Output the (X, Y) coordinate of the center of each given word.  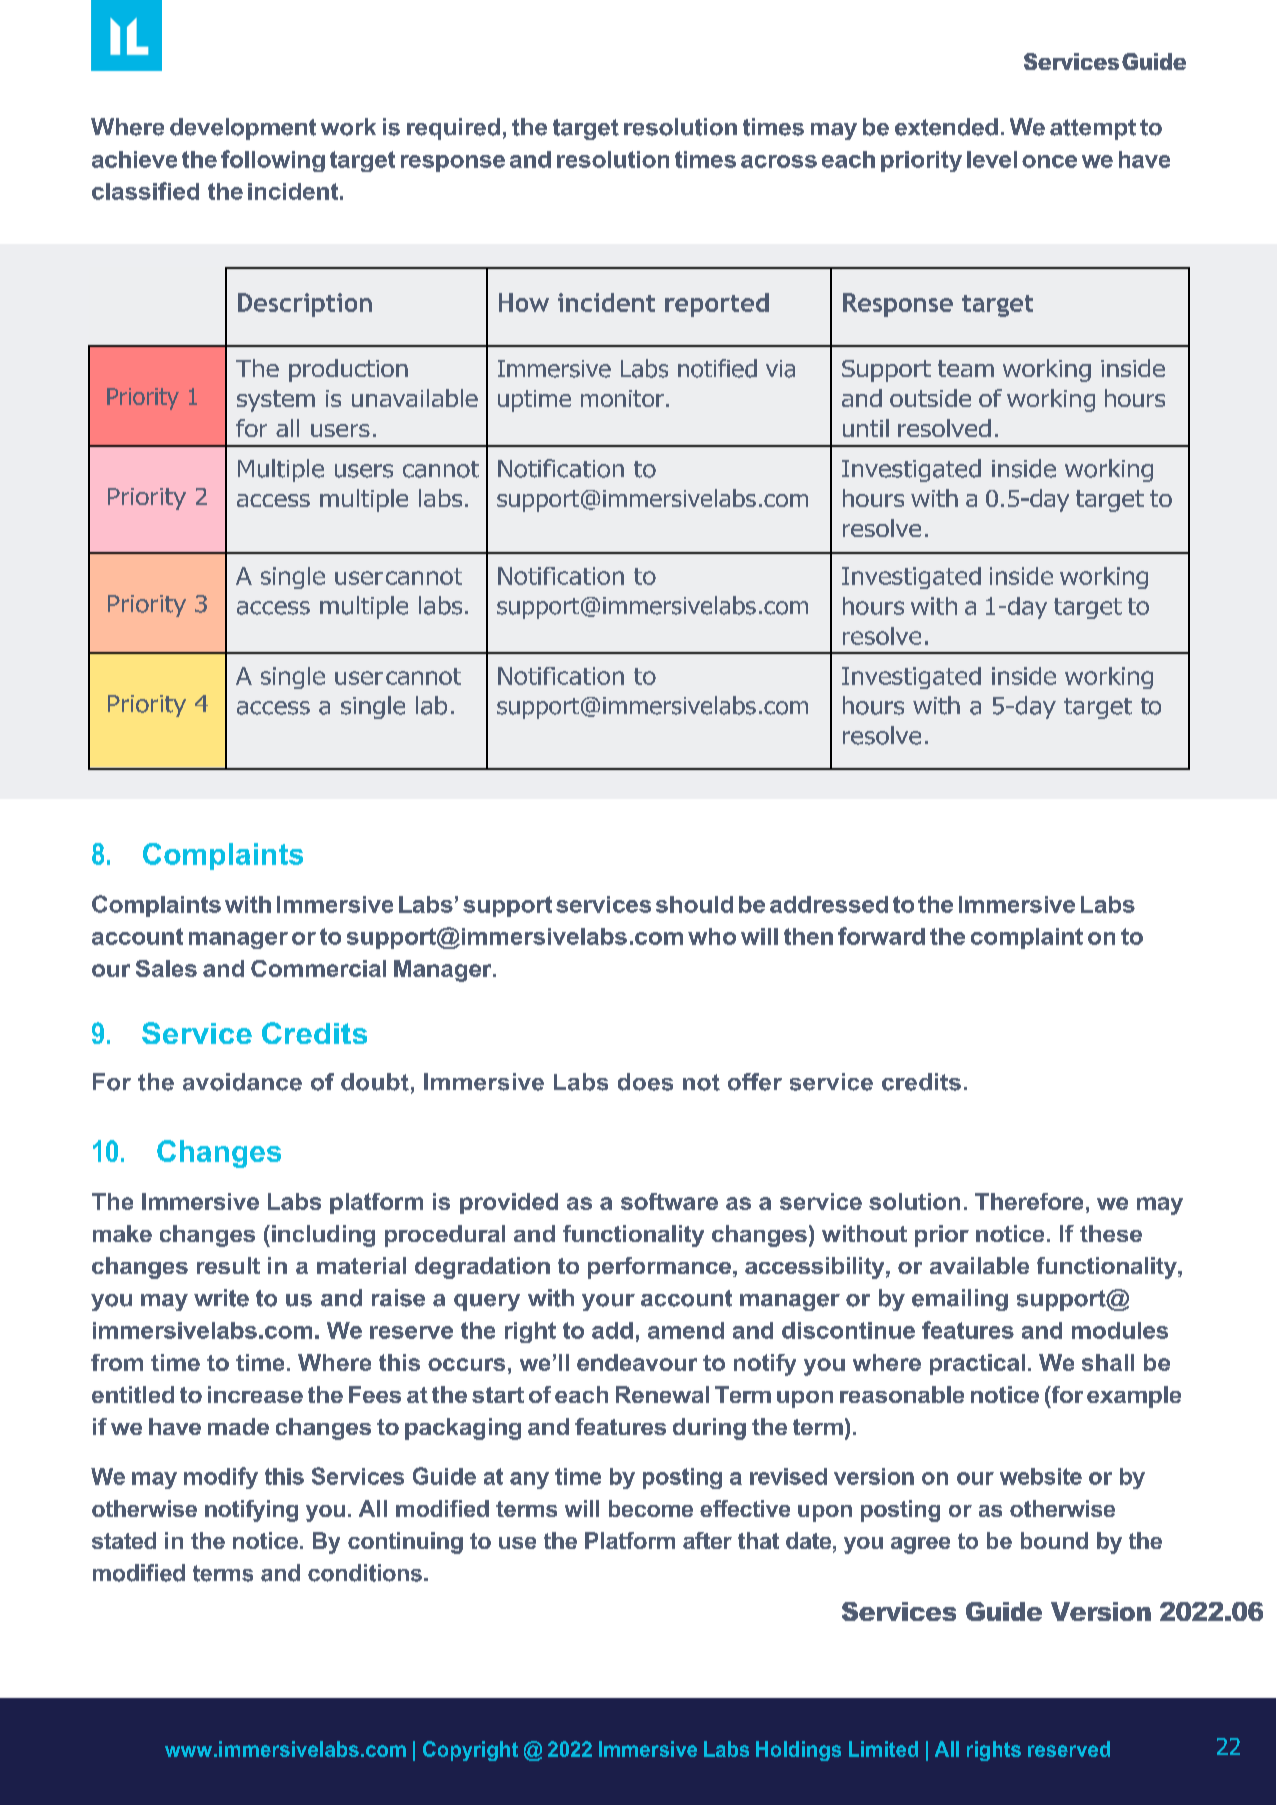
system (276, 401)
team (966, 368)
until (866, 428)
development (243, 129)
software (669, 1201)
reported (717, 305)
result (228, 1265)
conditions (365, 1573)
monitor (622, 398)
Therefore (1029, 1201)
